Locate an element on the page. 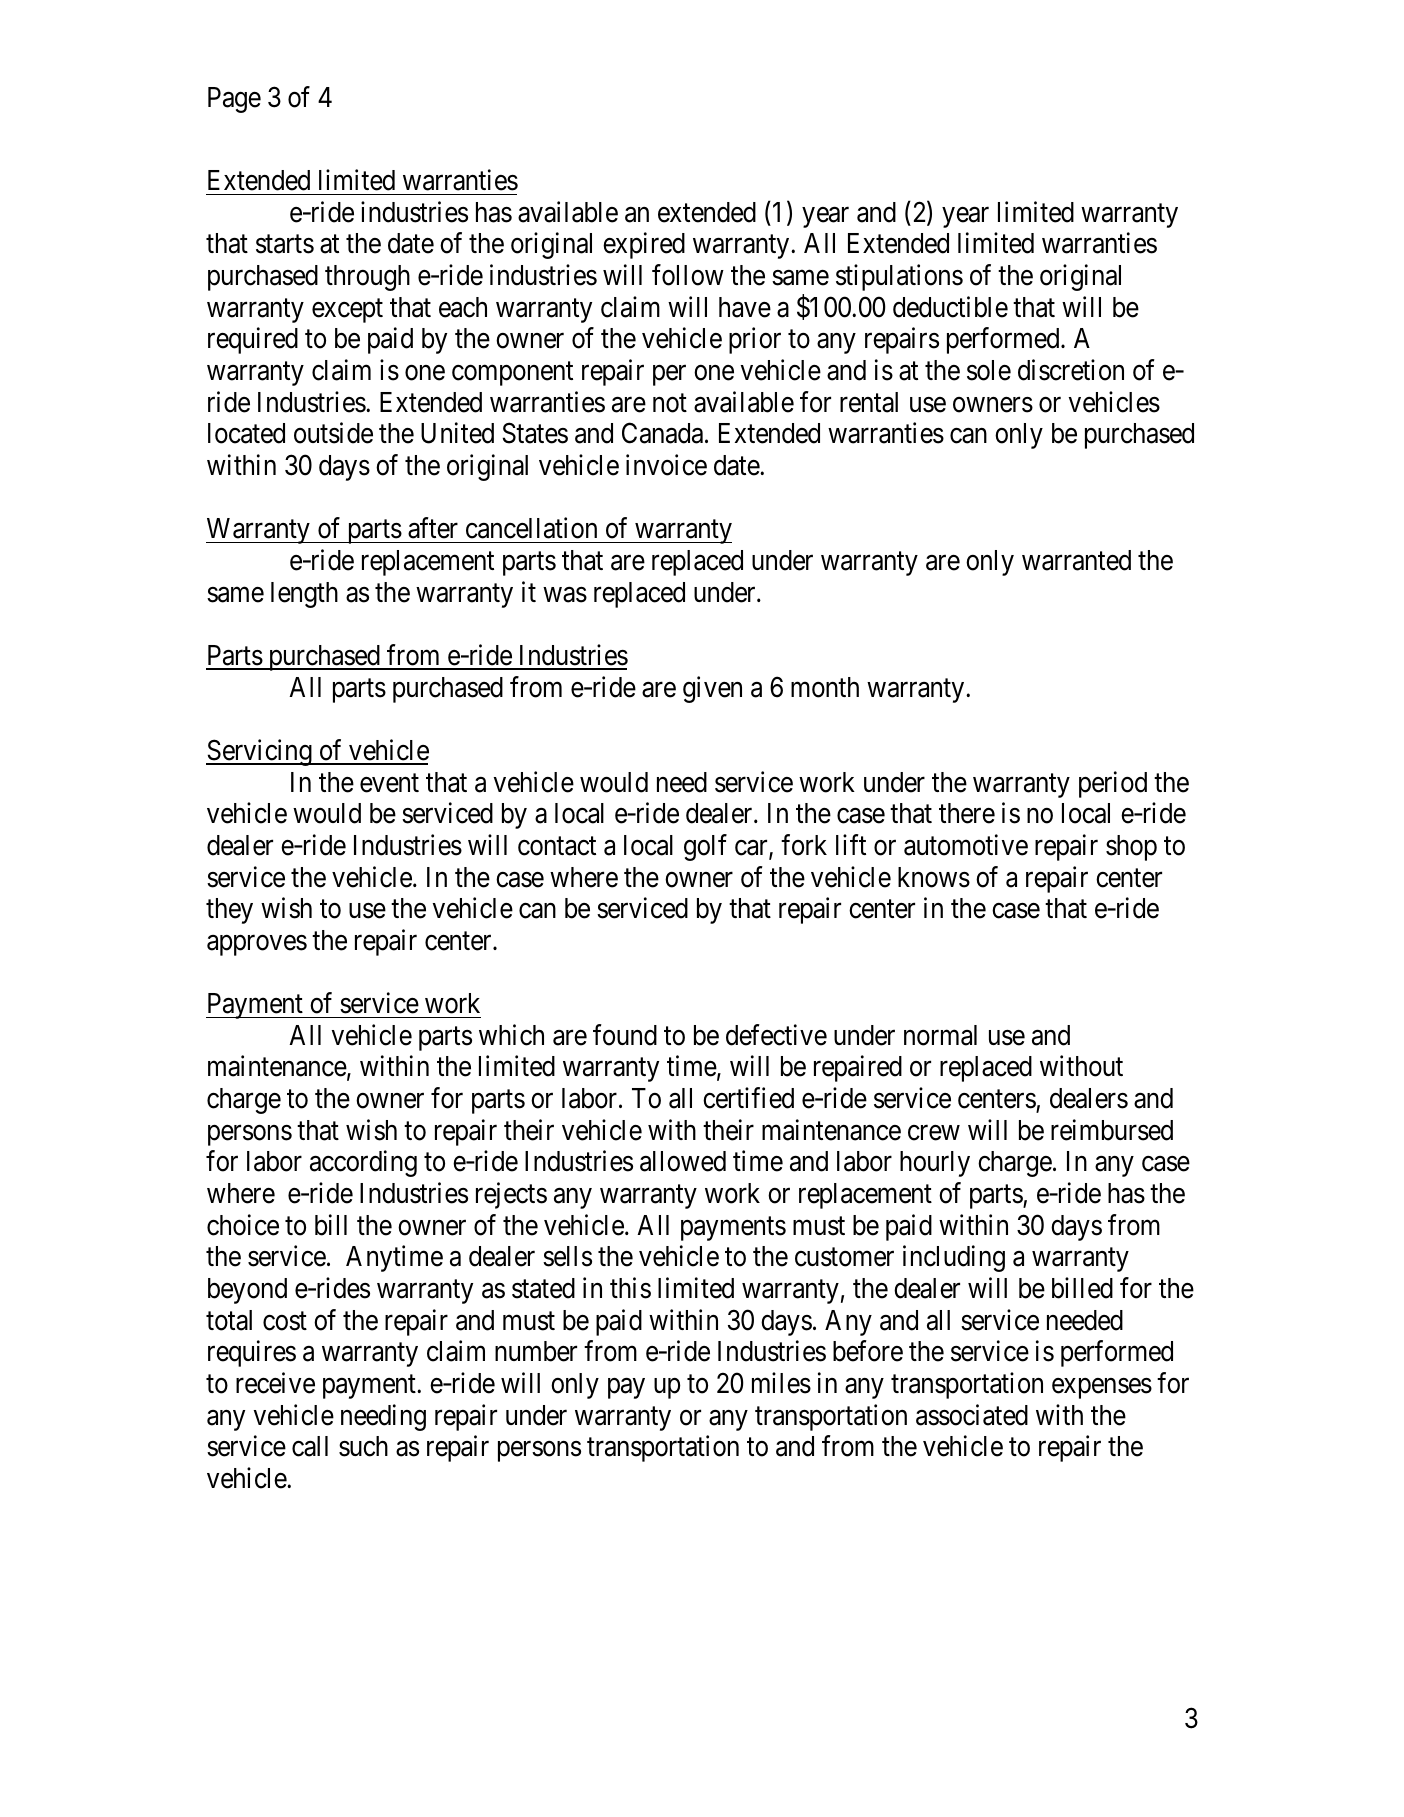  expired is located at coordinates (644, 246).
